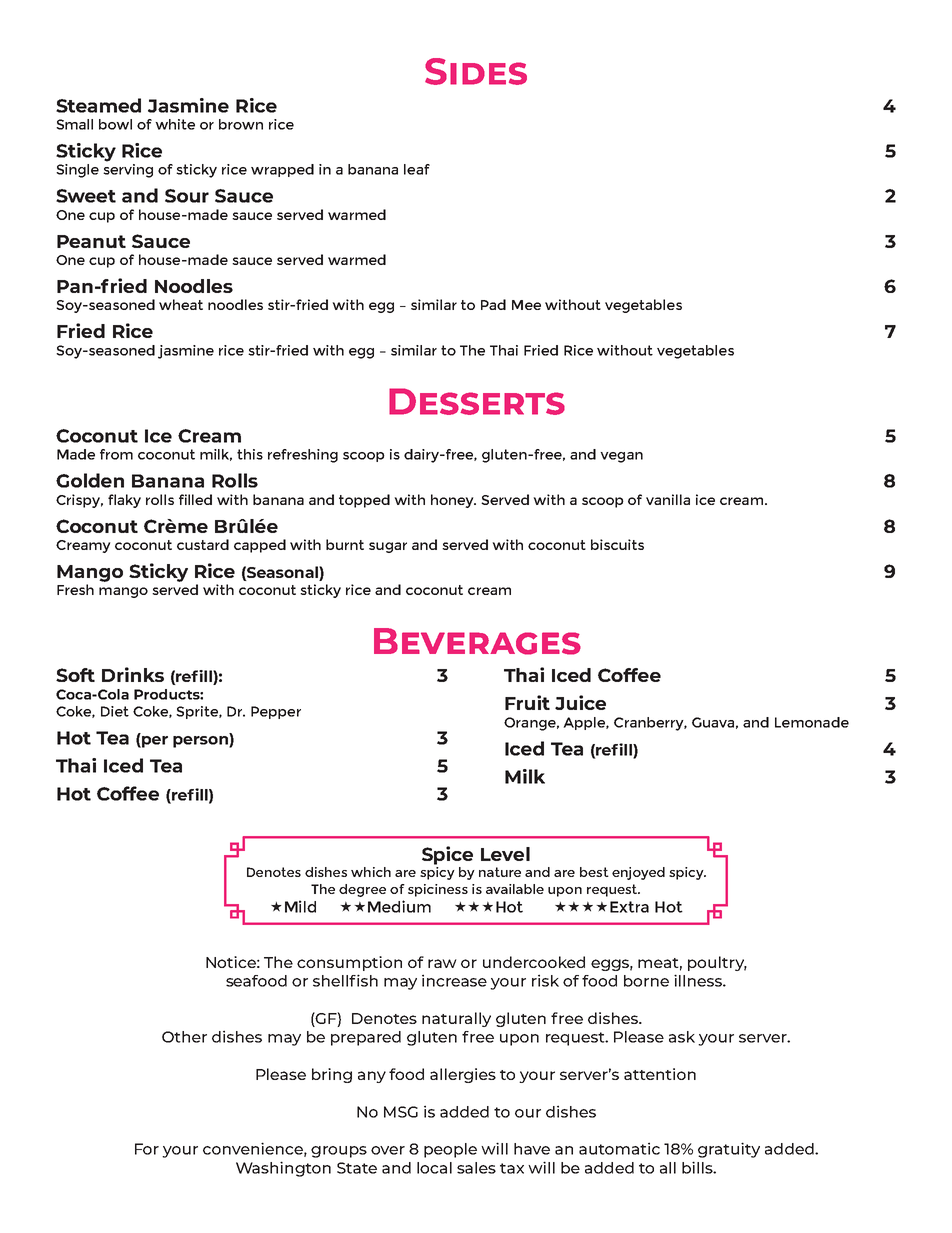 This document has width=952, height=1233. Describe the element at coordinates (476, 71) in the document. I see `Sides` at that location.
